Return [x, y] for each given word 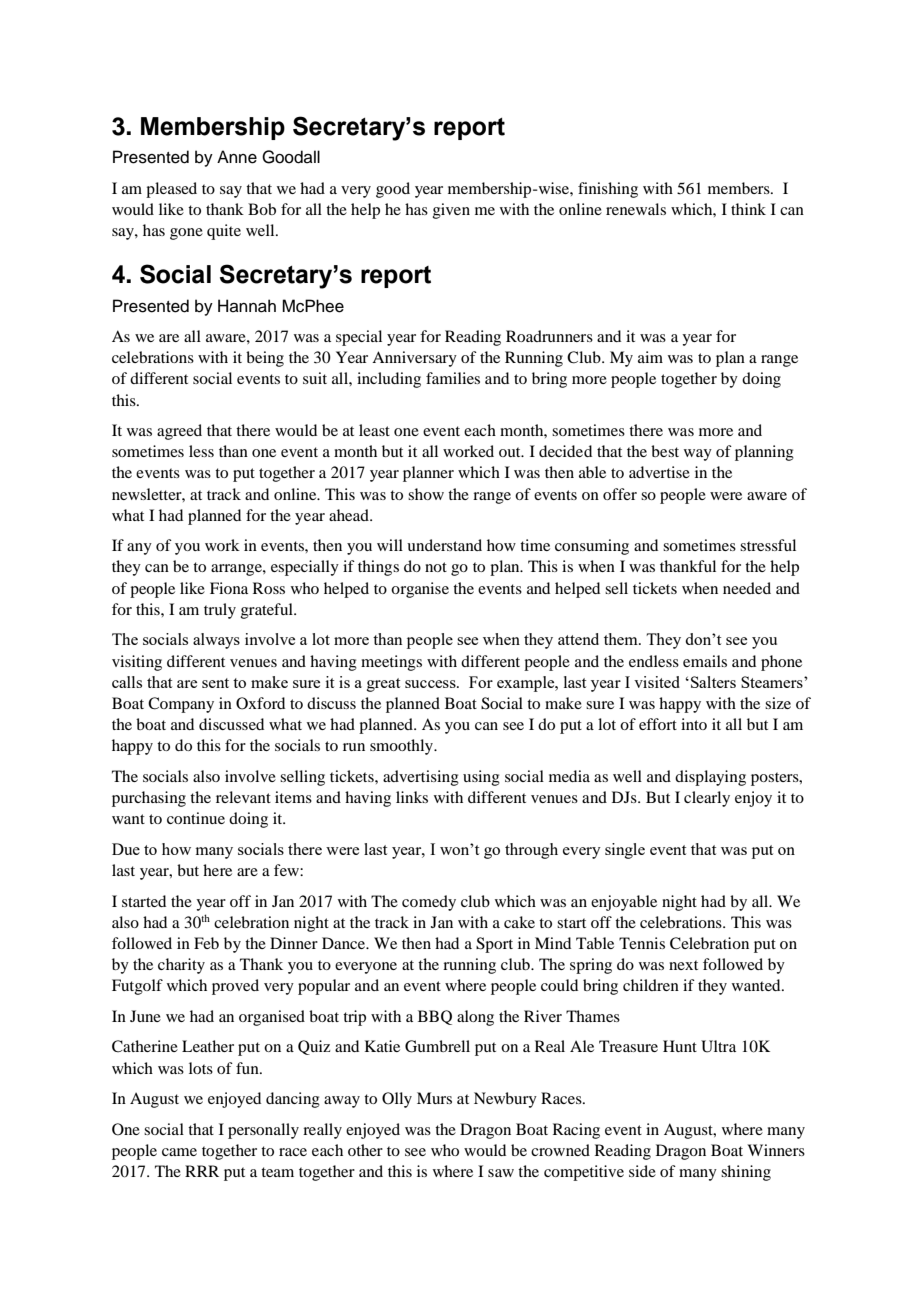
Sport [494, 945]
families [453, 378]
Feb [206, 943]
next [683, 965]
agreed [179, 432]
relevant [243, 797]
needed [747, 588]
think [748, 209]
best [665, 451]
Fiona [229, 588]
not [436, 567]
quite [224, 232]
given [451, 211]
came [179, 1152]
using [481, 778]
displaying [710, 778]
